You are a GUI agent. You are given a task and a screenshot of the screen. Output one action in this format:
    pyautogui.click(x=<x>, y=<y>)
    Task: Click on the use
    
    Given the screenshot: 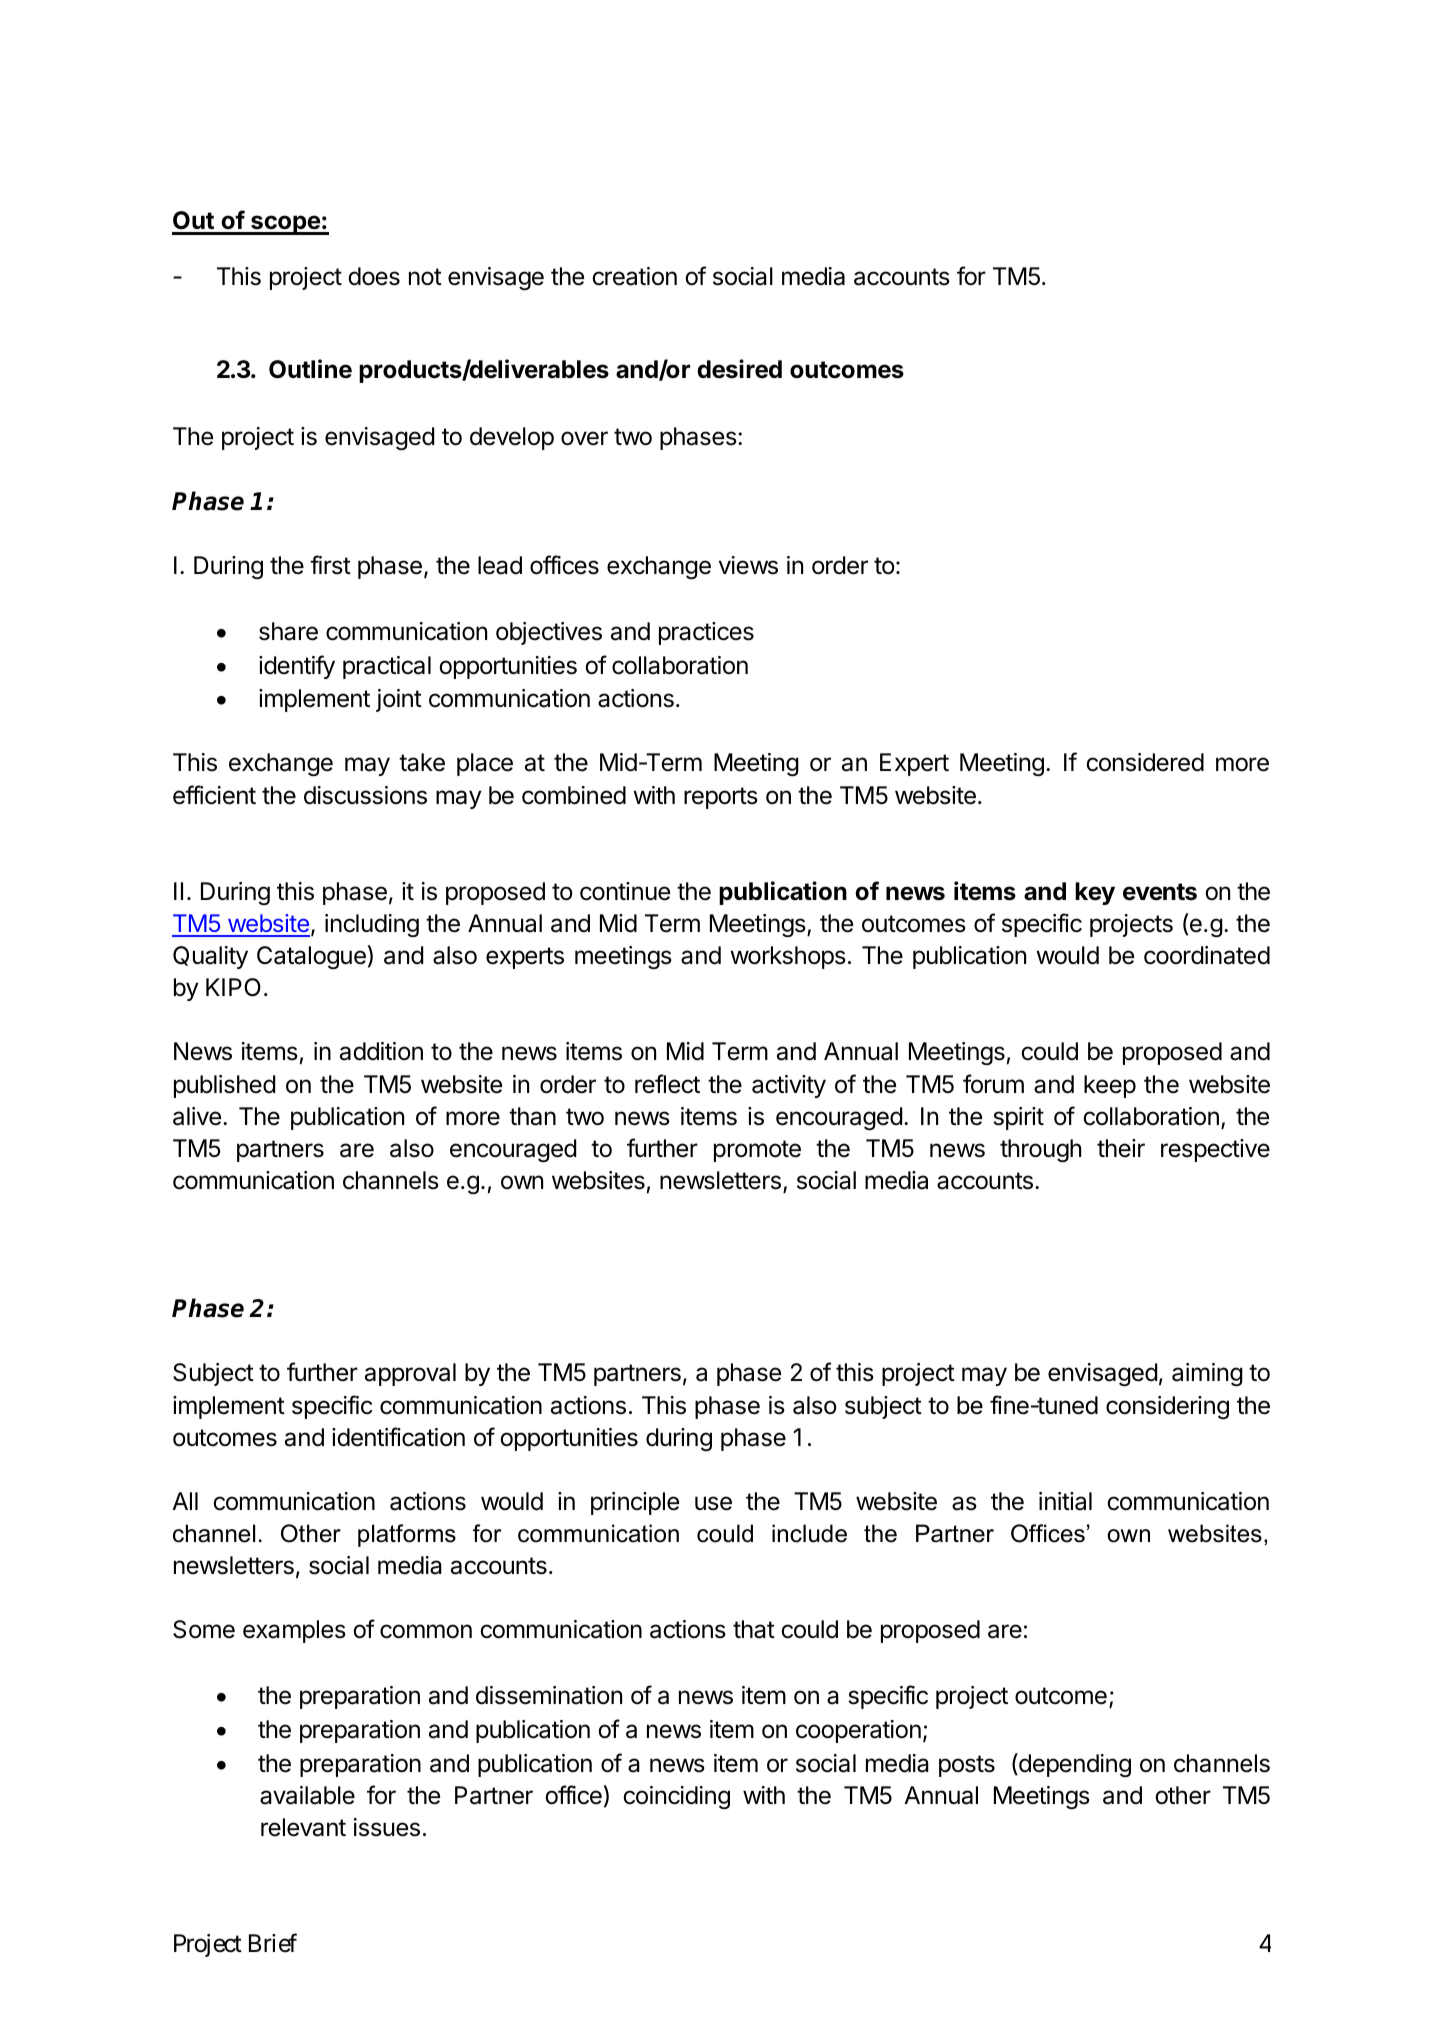 What is the action you would take?
    pyautogui.click(x=713, y=1503)
